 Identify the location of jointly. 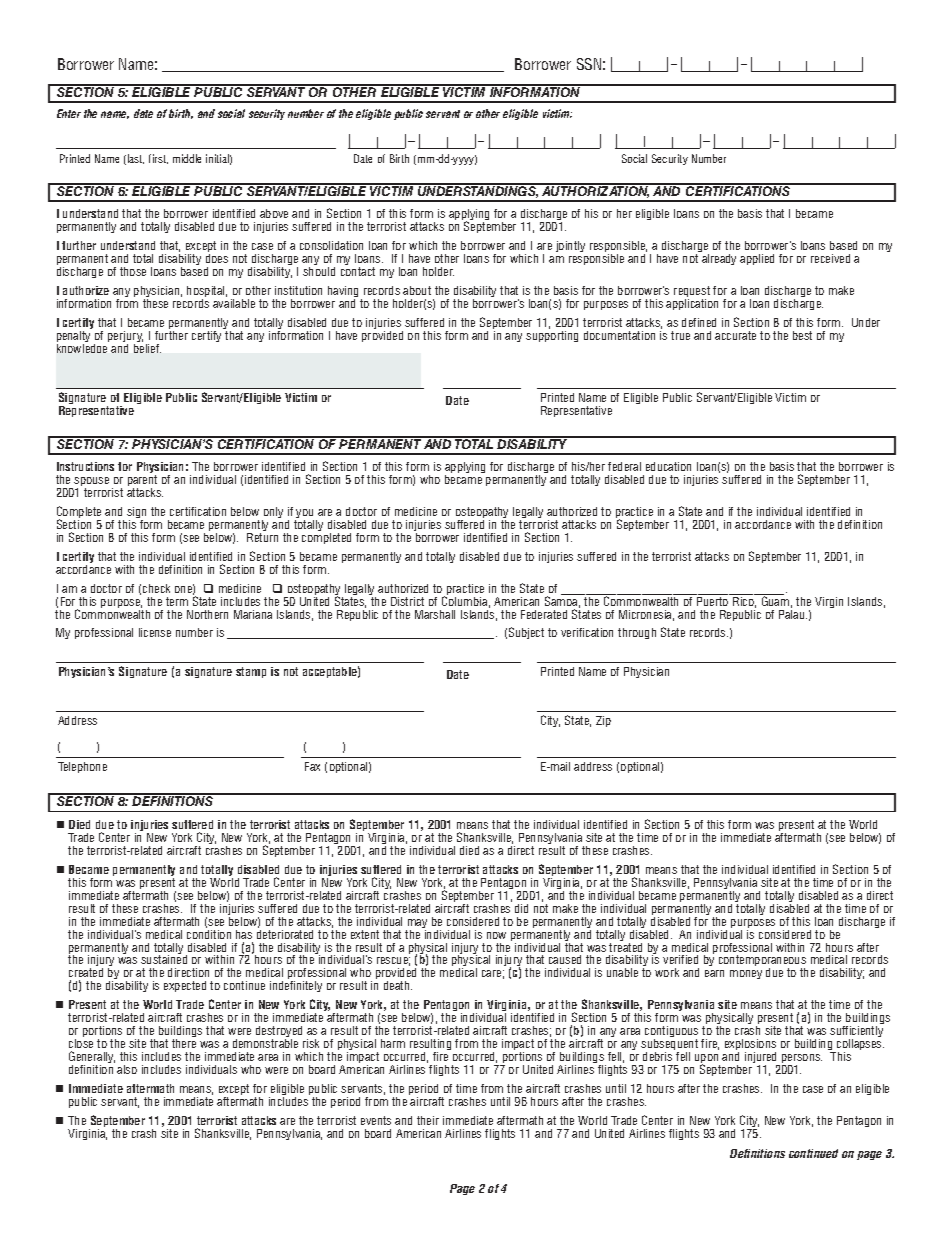
(570, 246).
